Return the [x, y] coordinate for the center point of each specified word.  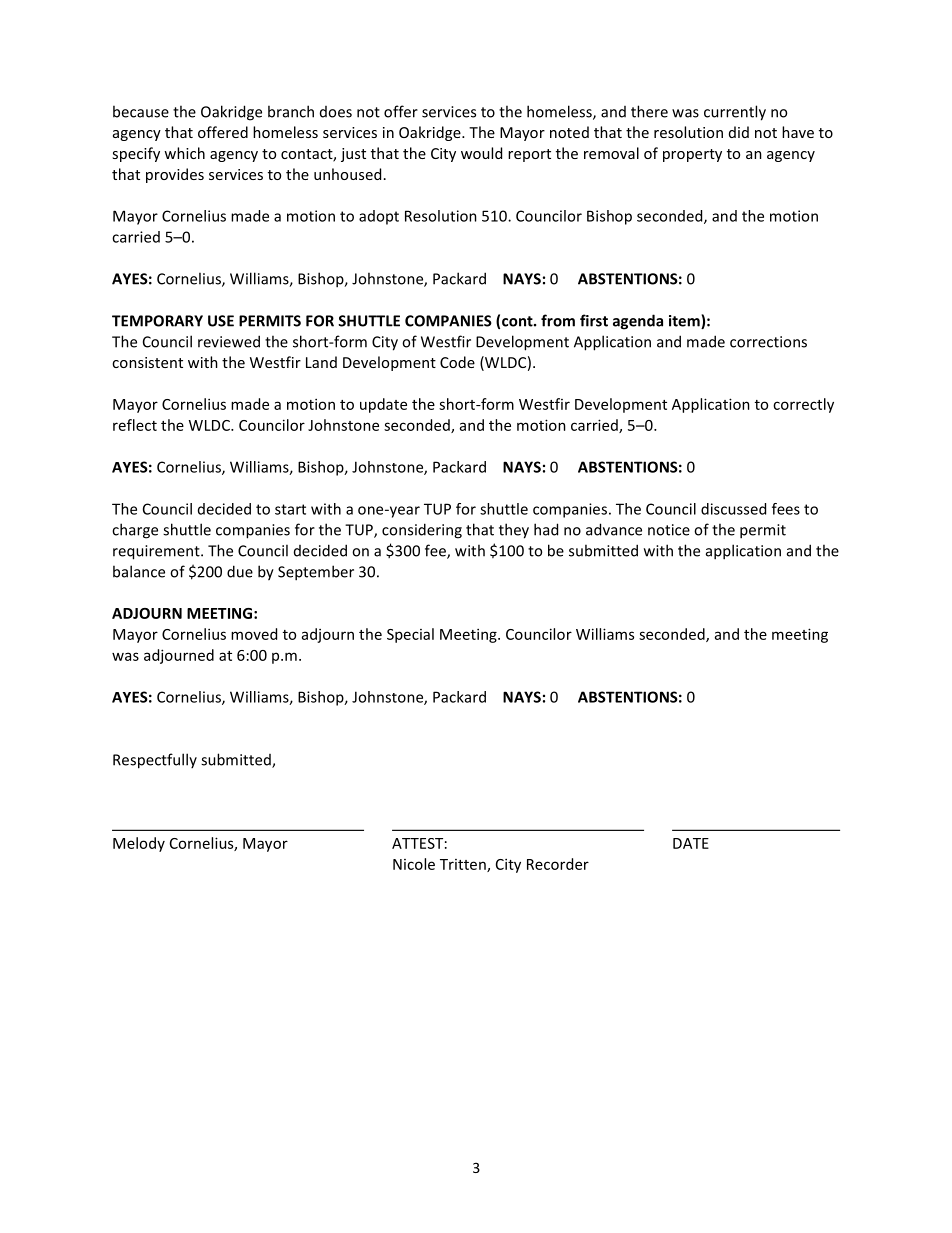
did [739, 132]
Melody [139, 844]
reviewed [229, 341]
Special [410, 635]
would [481, 153]
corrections [768, 342]
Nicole [414, 864]
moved [254, 634]
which [184, 153]
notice [669, 530]
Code [457, 362]
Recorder [558, 864]
